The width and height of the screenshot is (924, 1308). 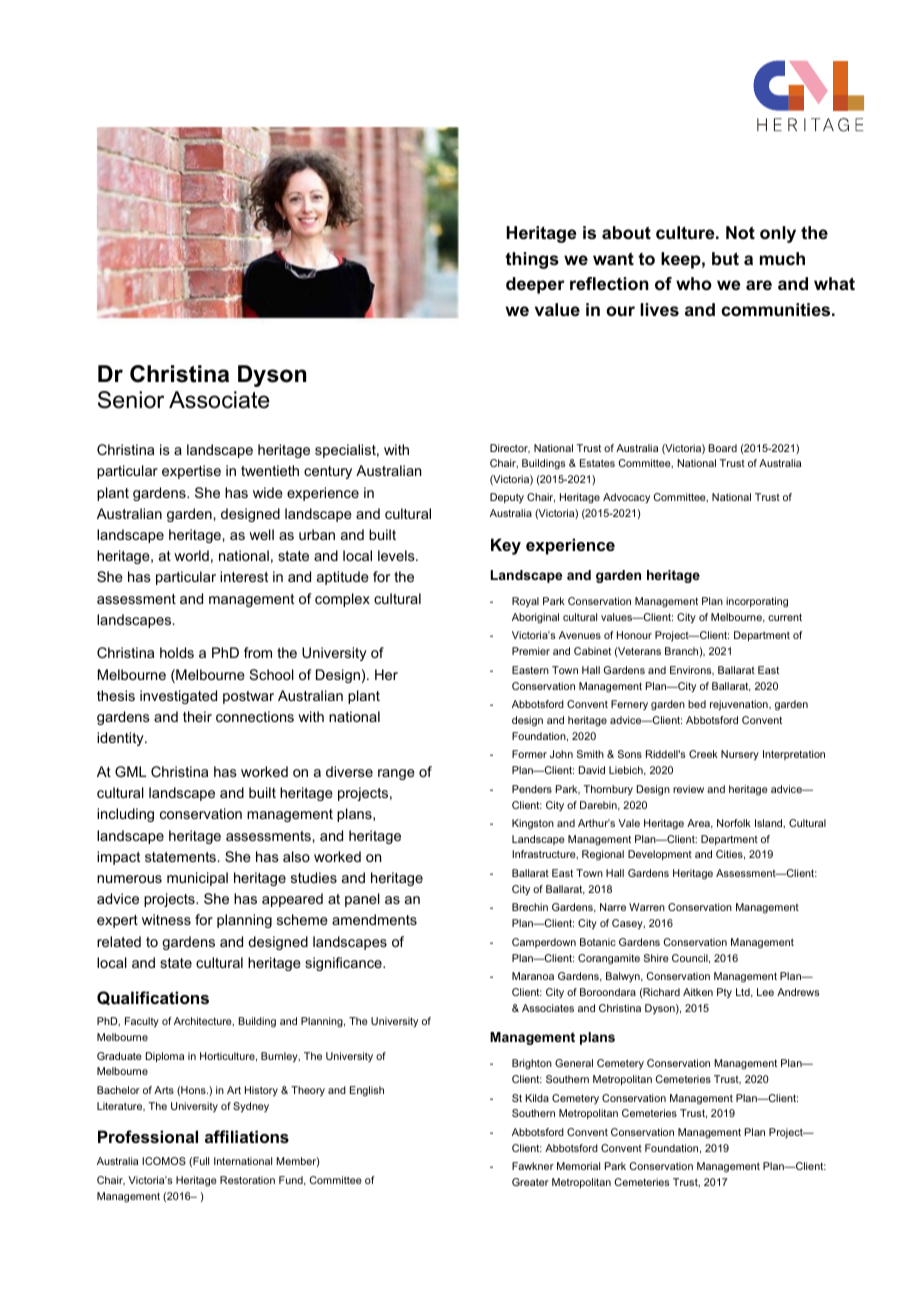 What do you see at coordinates (725, 258) in the screenshot?
I see `but` at bounding box center [725, 258].
